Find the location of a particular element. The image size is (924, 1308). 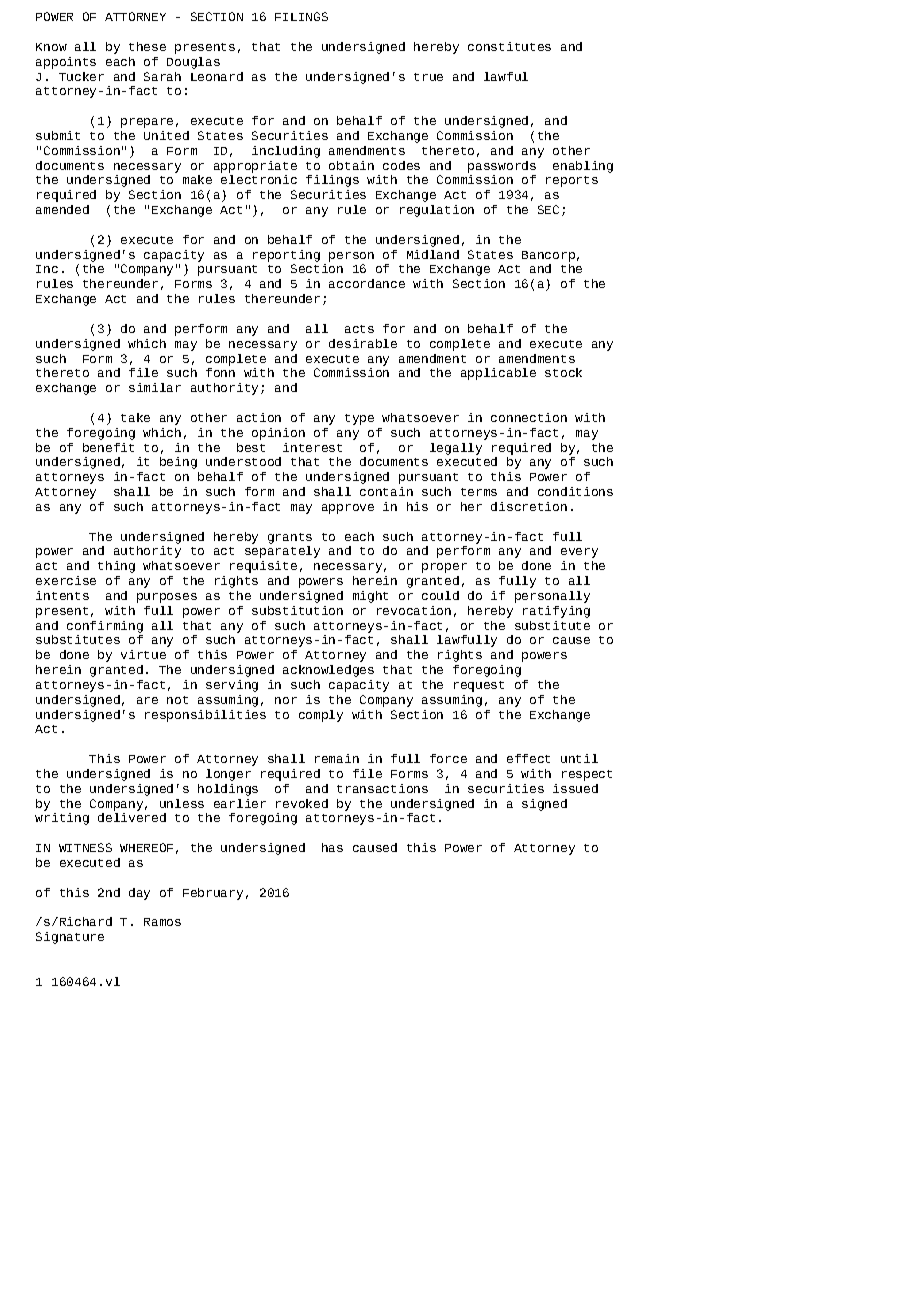

approve is located at coordinates (348, 509).
